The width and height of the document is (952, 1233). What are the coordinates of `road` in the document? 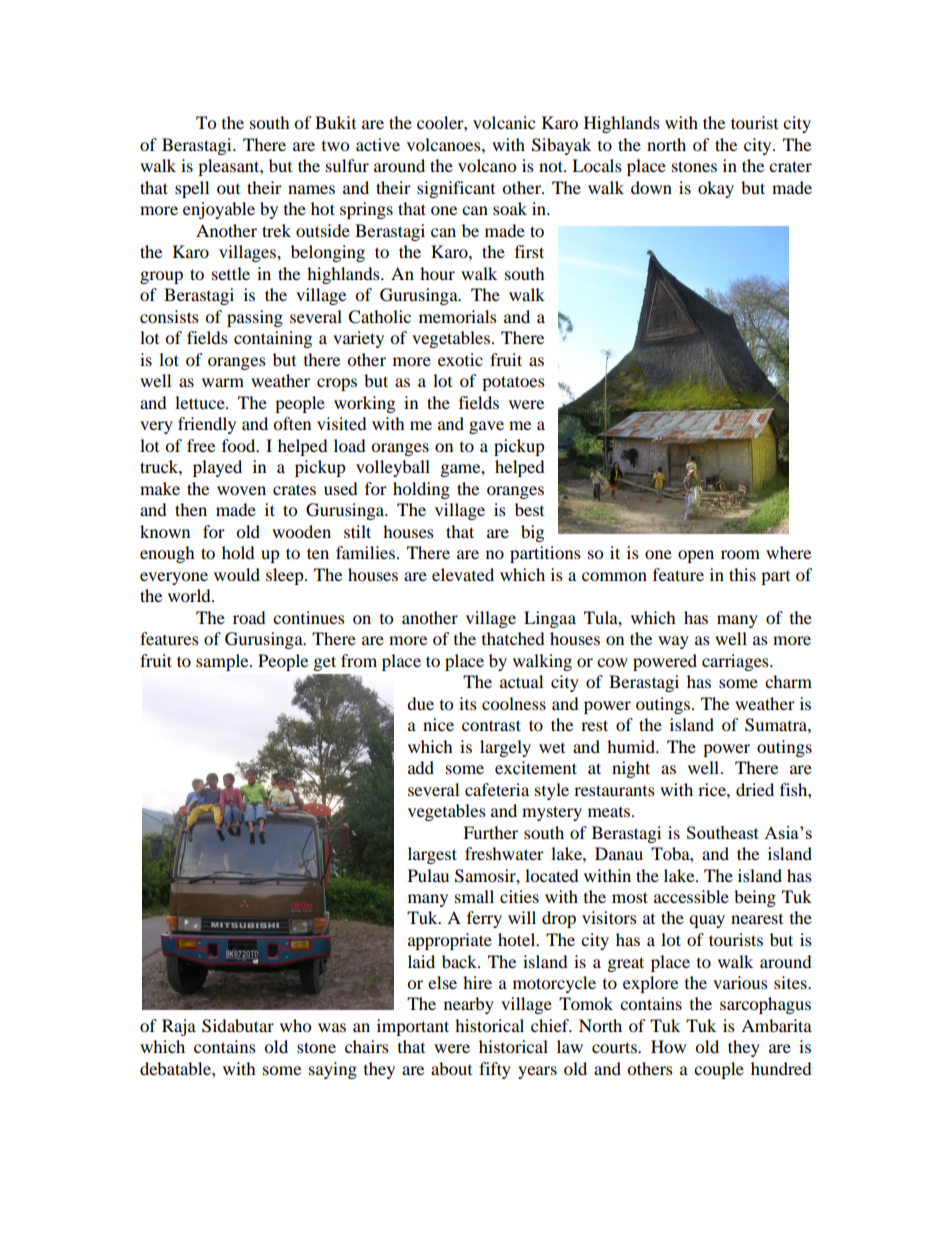 It's located at (249, 617).
